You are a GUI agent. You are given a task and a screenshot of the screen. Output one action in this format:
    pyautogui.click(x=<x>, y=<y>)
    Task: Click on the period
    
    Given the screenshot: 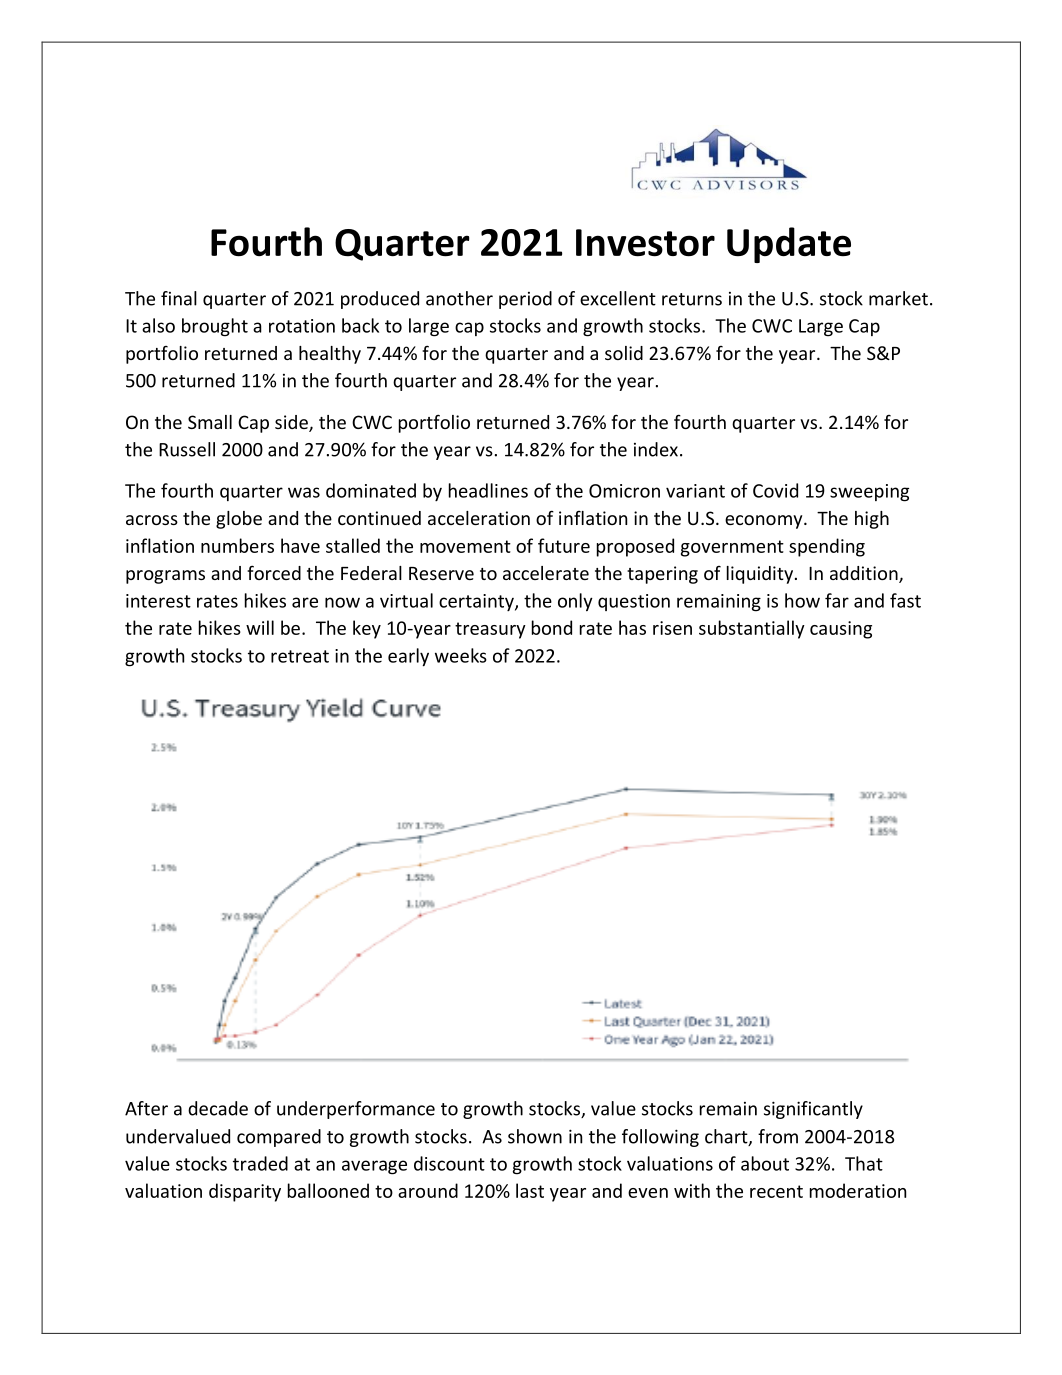 What is the action you would take?
    pyautogui.click(x=525, y=300)
